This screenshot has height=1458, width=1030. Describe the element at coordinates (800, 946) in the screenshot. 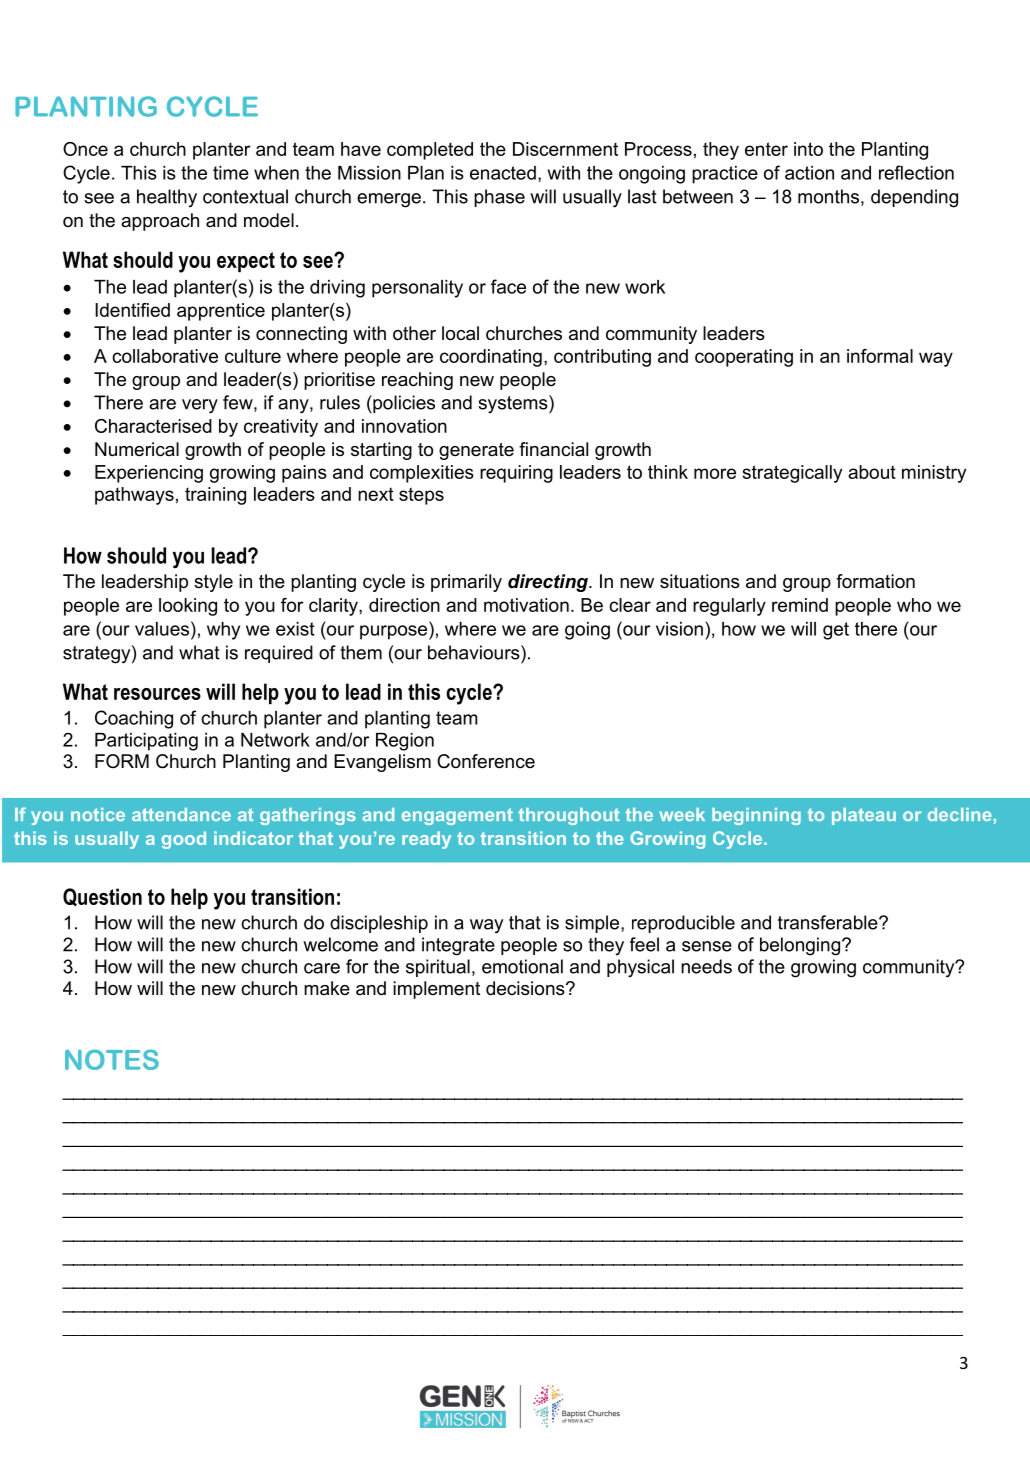

I see `belonging` at that location.
